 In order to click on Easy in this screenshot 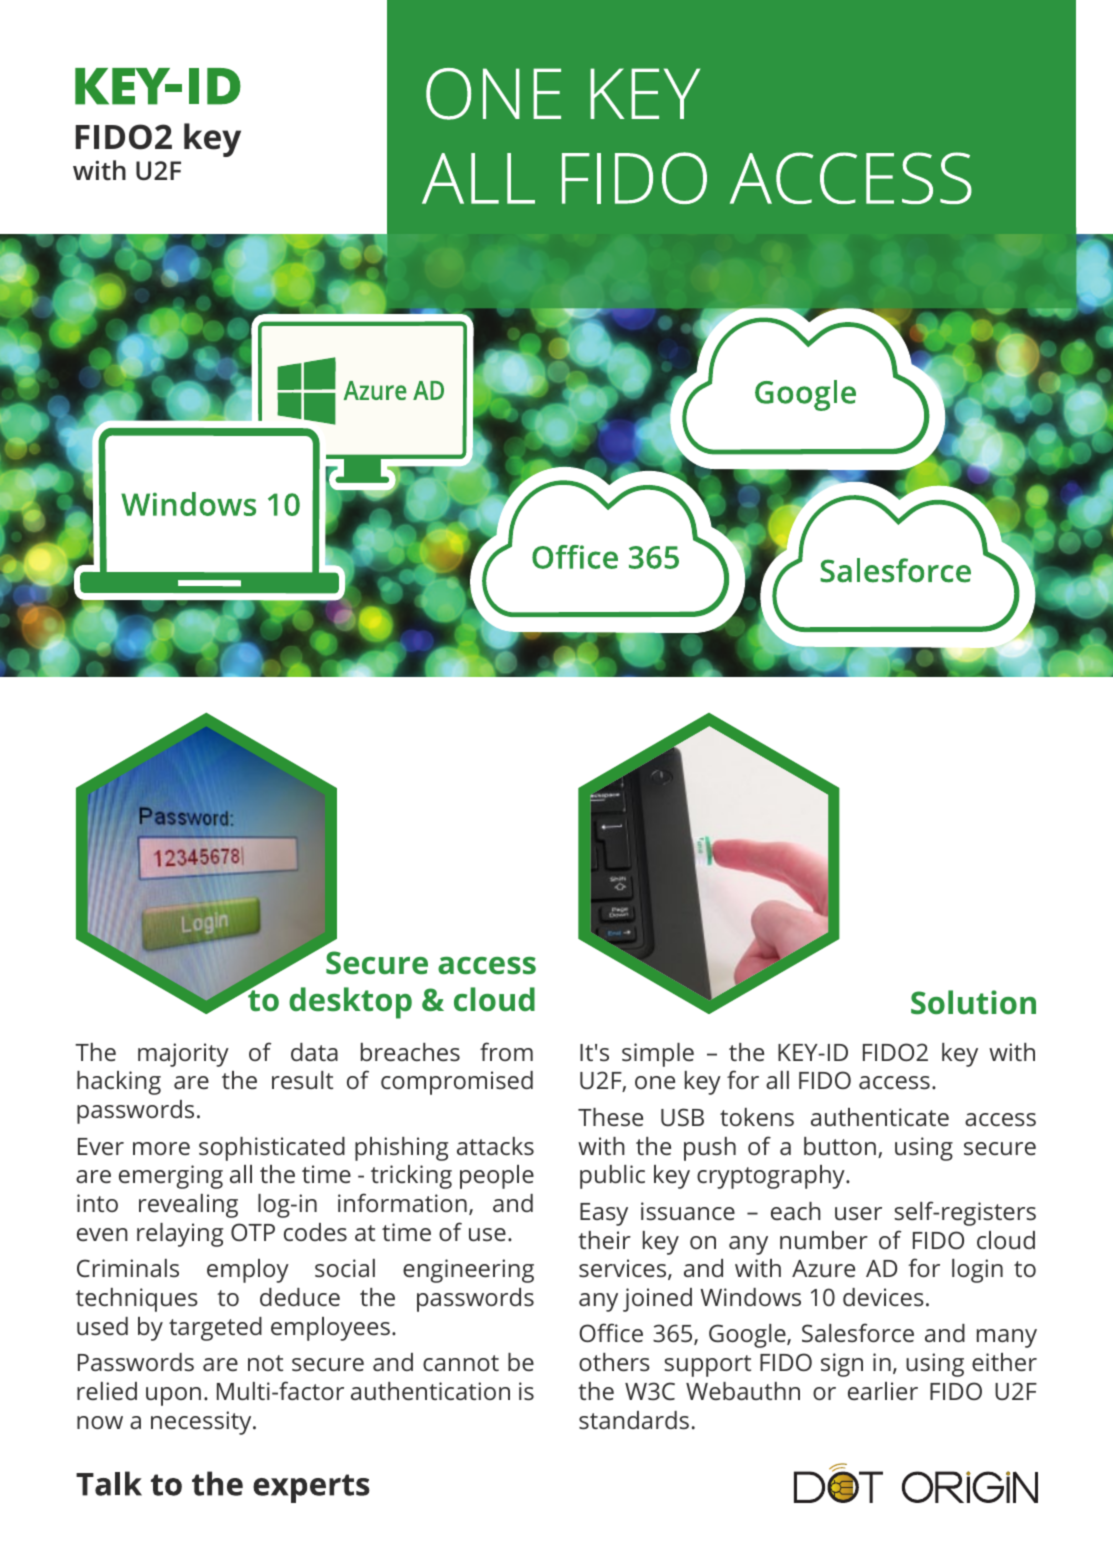, I will do `click(604, 1214)`.
